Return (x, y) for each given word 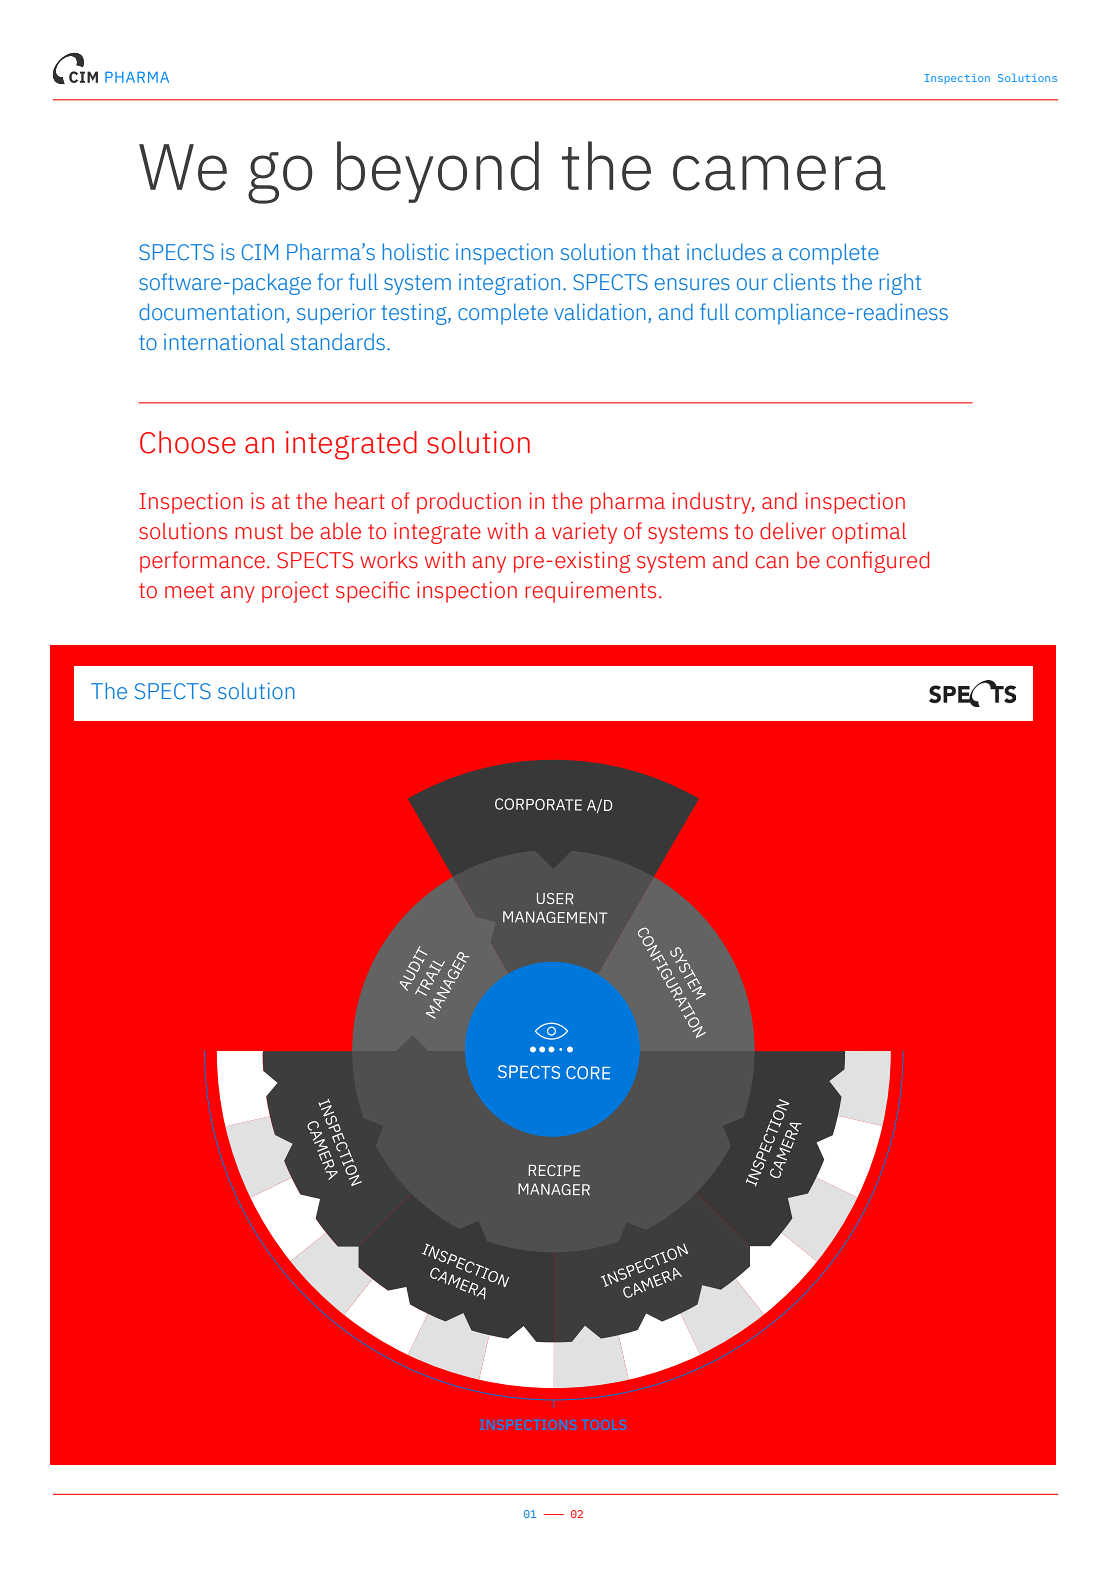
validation (600, 312)
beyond (438, 172)
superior (336, 314)
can (772, 562)
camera (779, 173)
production (469, 503)
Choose (188, 442)
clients (805, 282)
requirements (590, 592)
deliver (793, 531)
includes (726, 252)
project (295, 592)
